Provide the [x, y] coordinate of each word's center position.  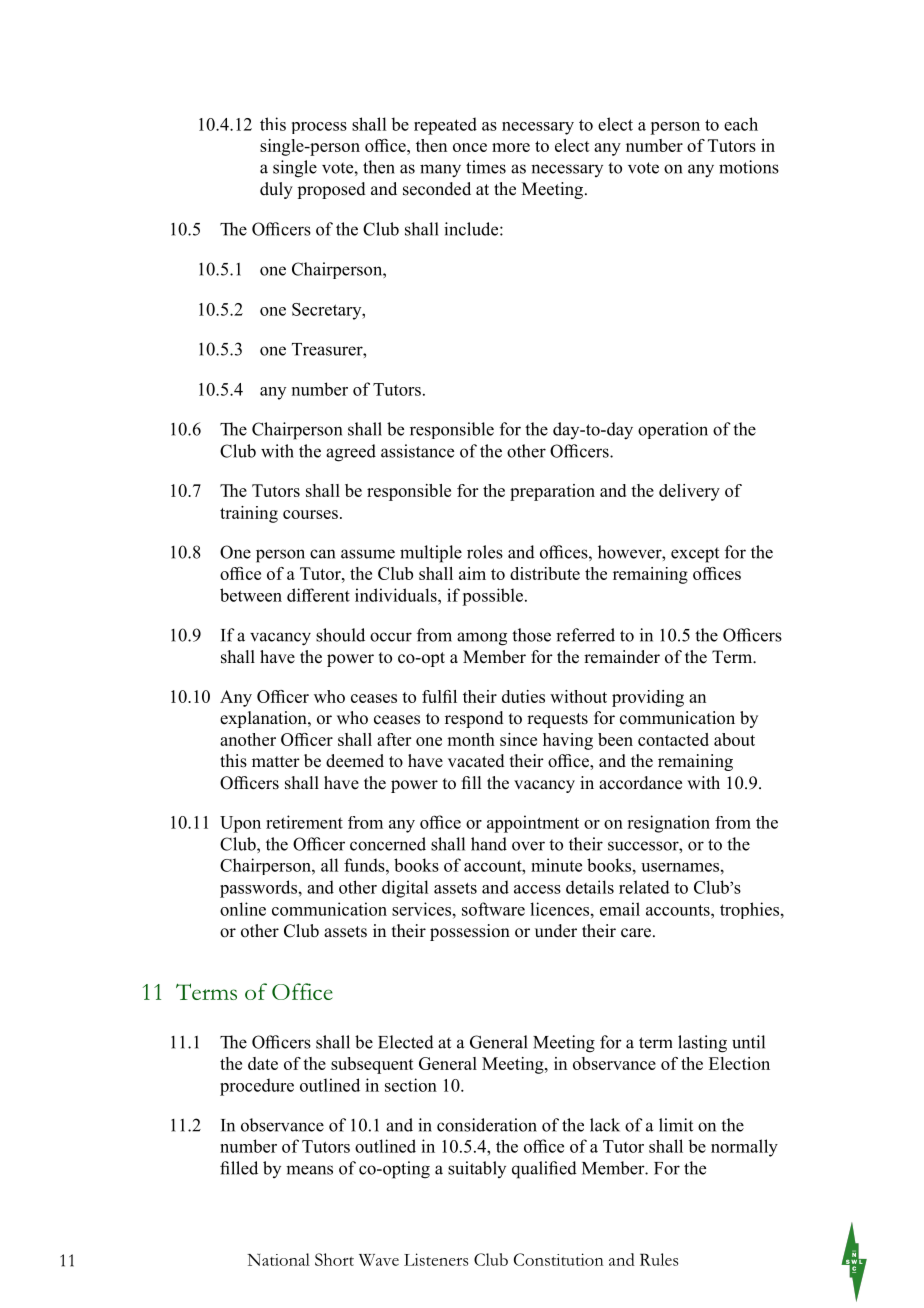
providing [648, 698]
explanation [264, 719]
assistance [417, 451]
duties [523, 696]
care [636, 933]
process [319, 128]
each [741, 124]
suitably [477, 1169]
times [486, 167]
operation [673, 430]
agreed [351, 453]
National [278, 1259]
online [243, 909]
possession [470, 932]
